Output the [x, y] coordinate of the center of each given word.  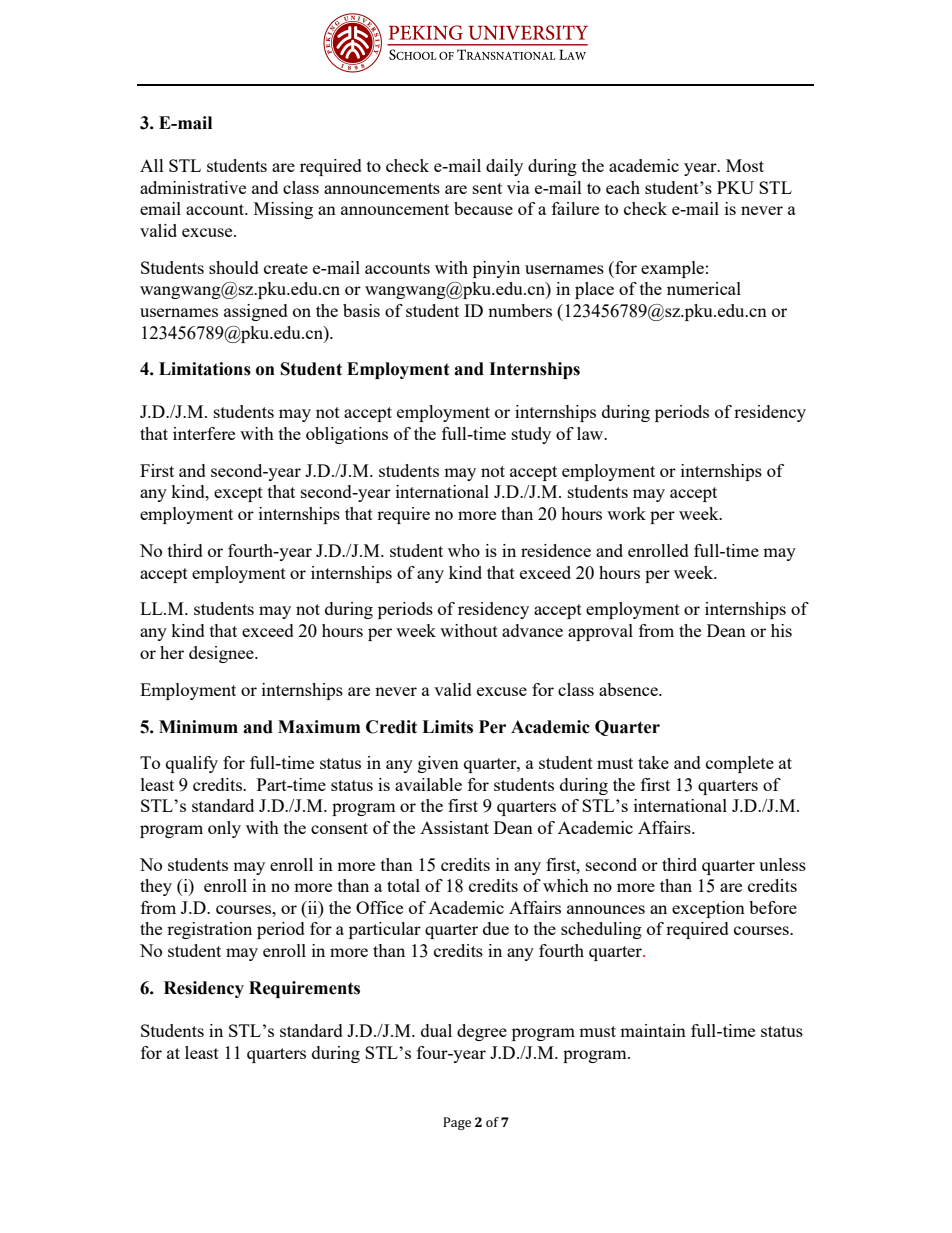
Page [457, 1123]
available [428, 784]
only [224, 829]
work [626, 513]
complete [740, 764]
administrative [193, 187]
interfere [204, 433]
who [464, 550]
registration [209, 930]
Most [745, 165]
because [483, 208]
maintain [653, 1030]
